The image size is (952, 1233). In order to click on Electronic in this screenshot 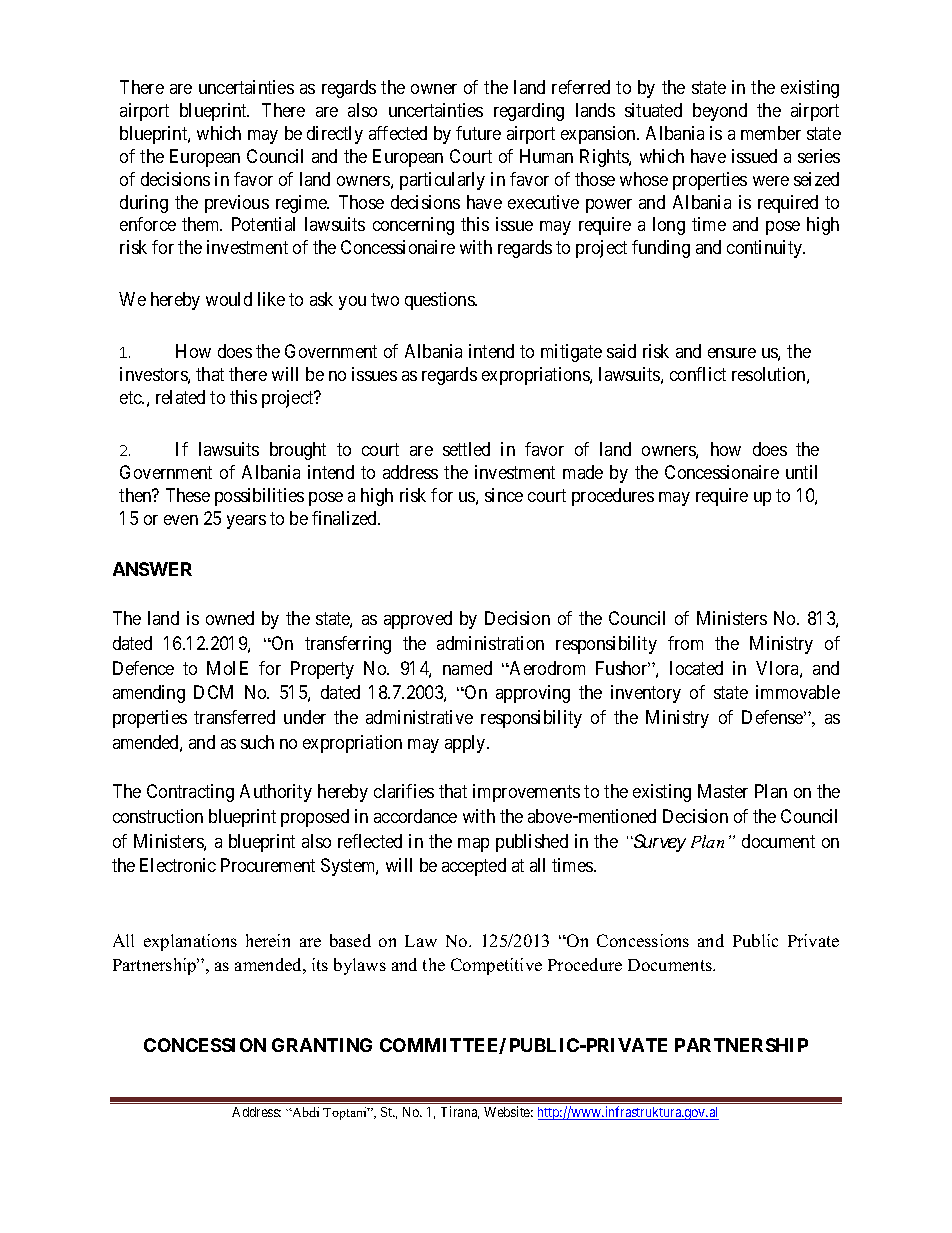, I will do `click(178, 865)`.
